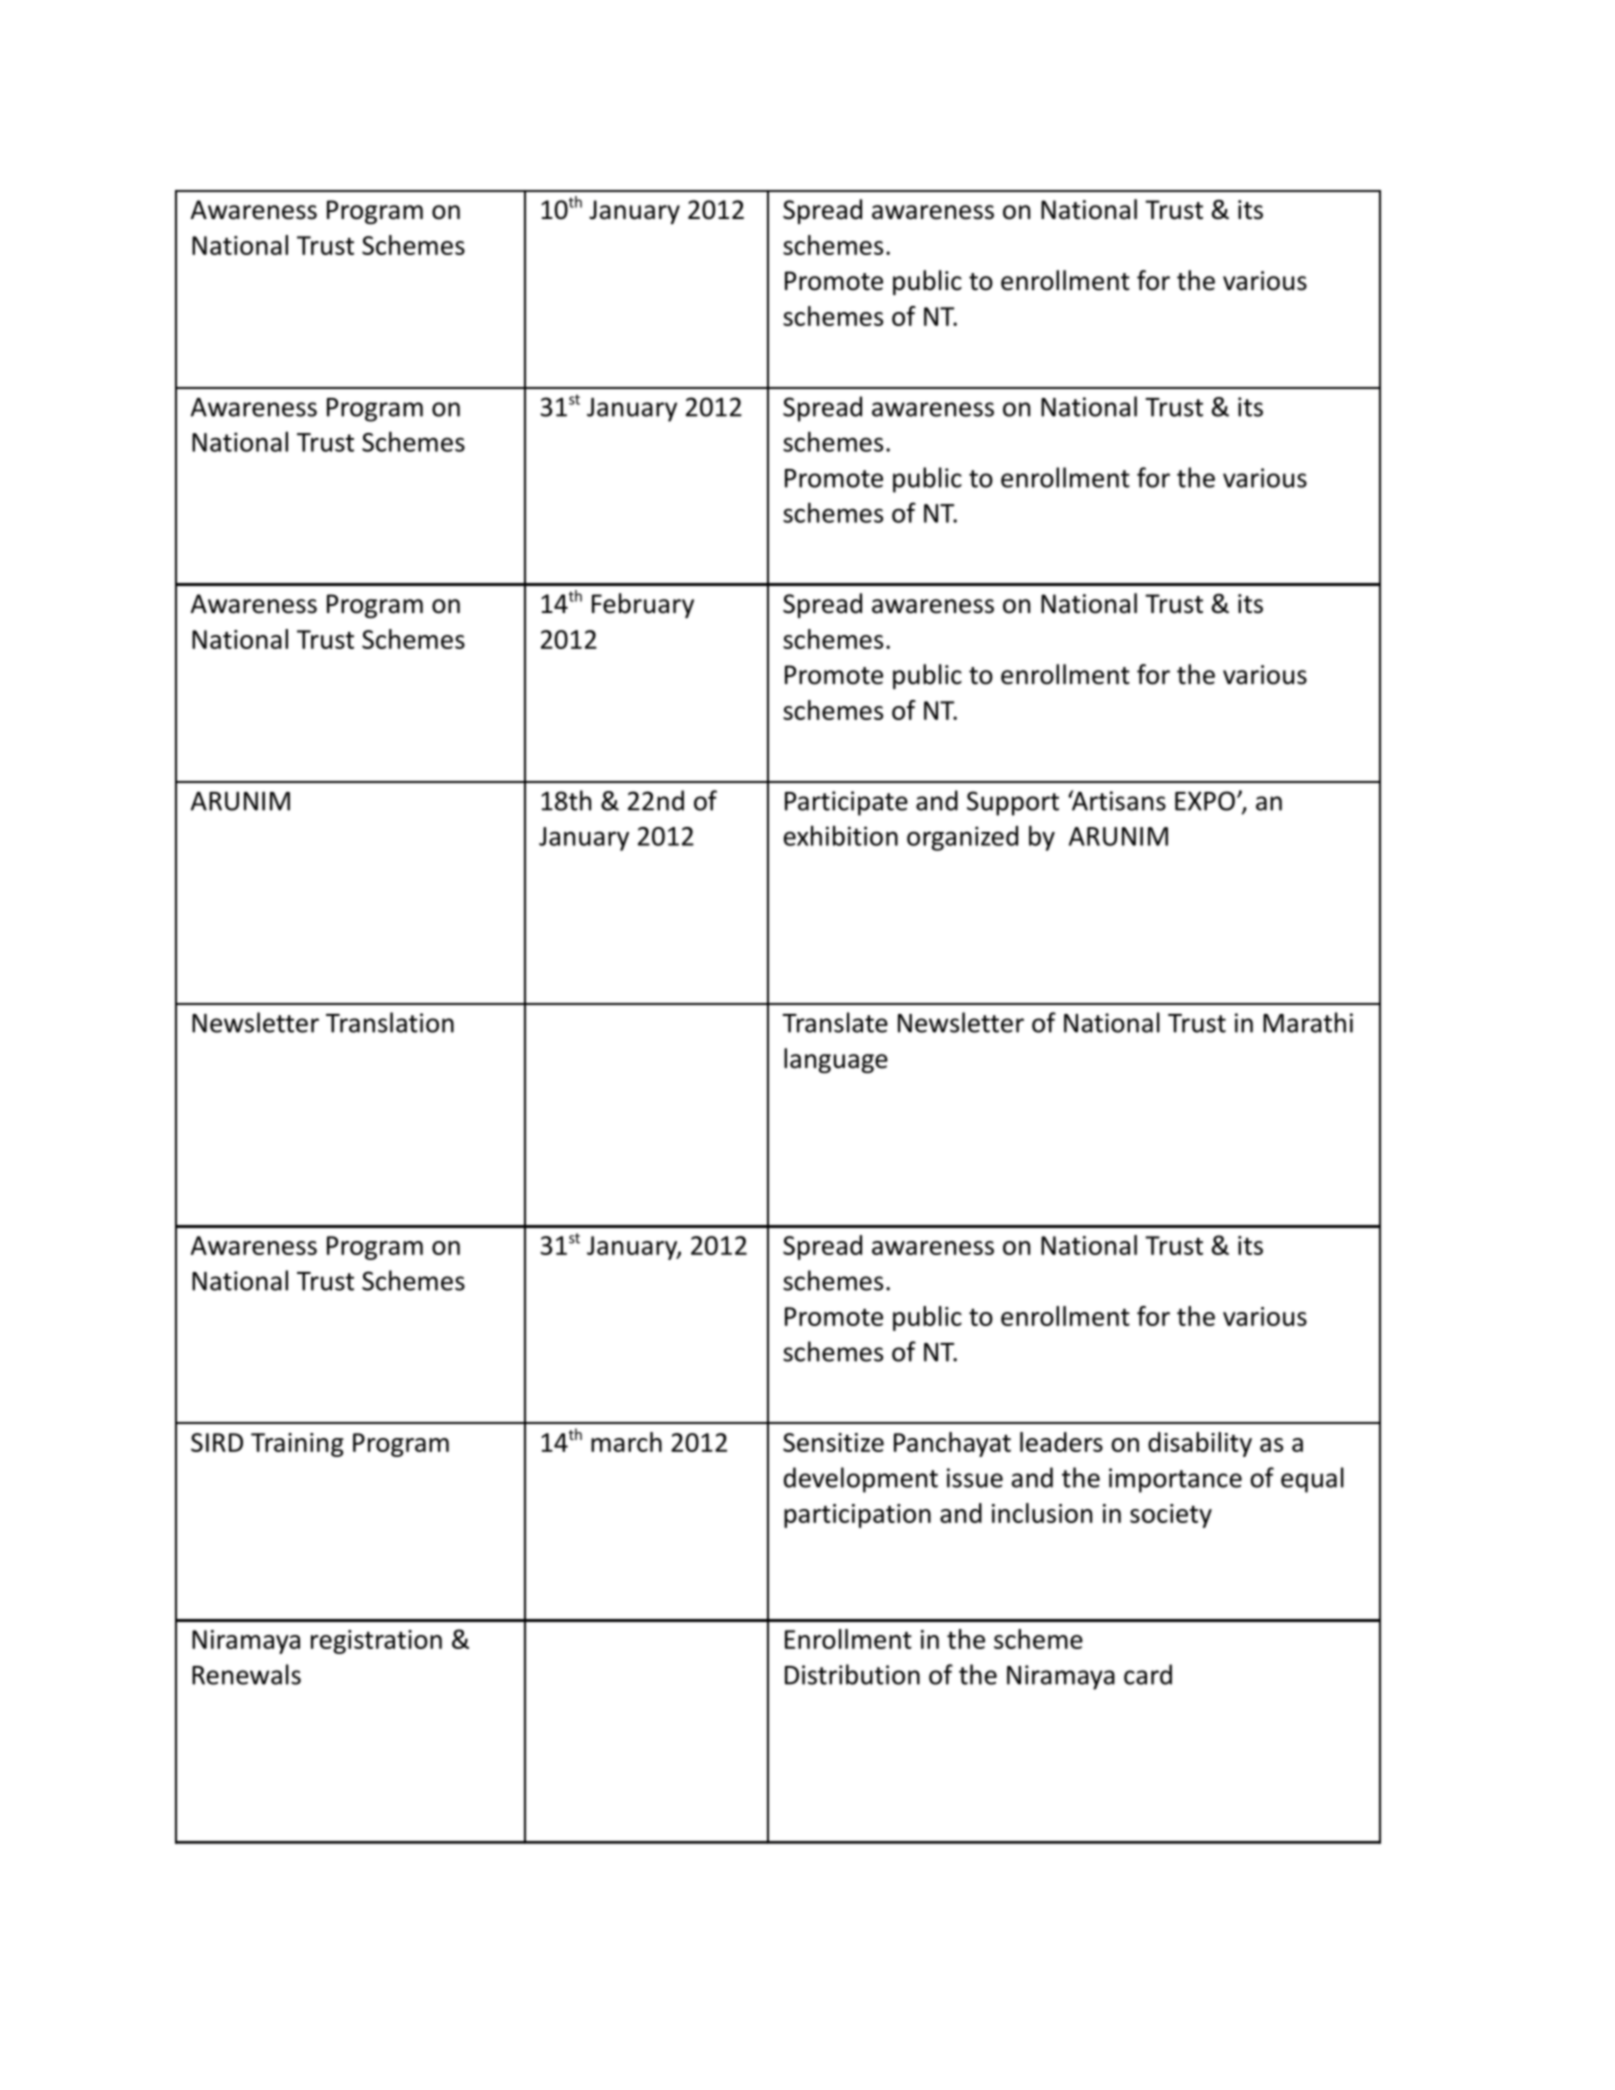 The width and height of the screenshot is (1615, 2090). I want to click on Translation, so click(390, 1022).
